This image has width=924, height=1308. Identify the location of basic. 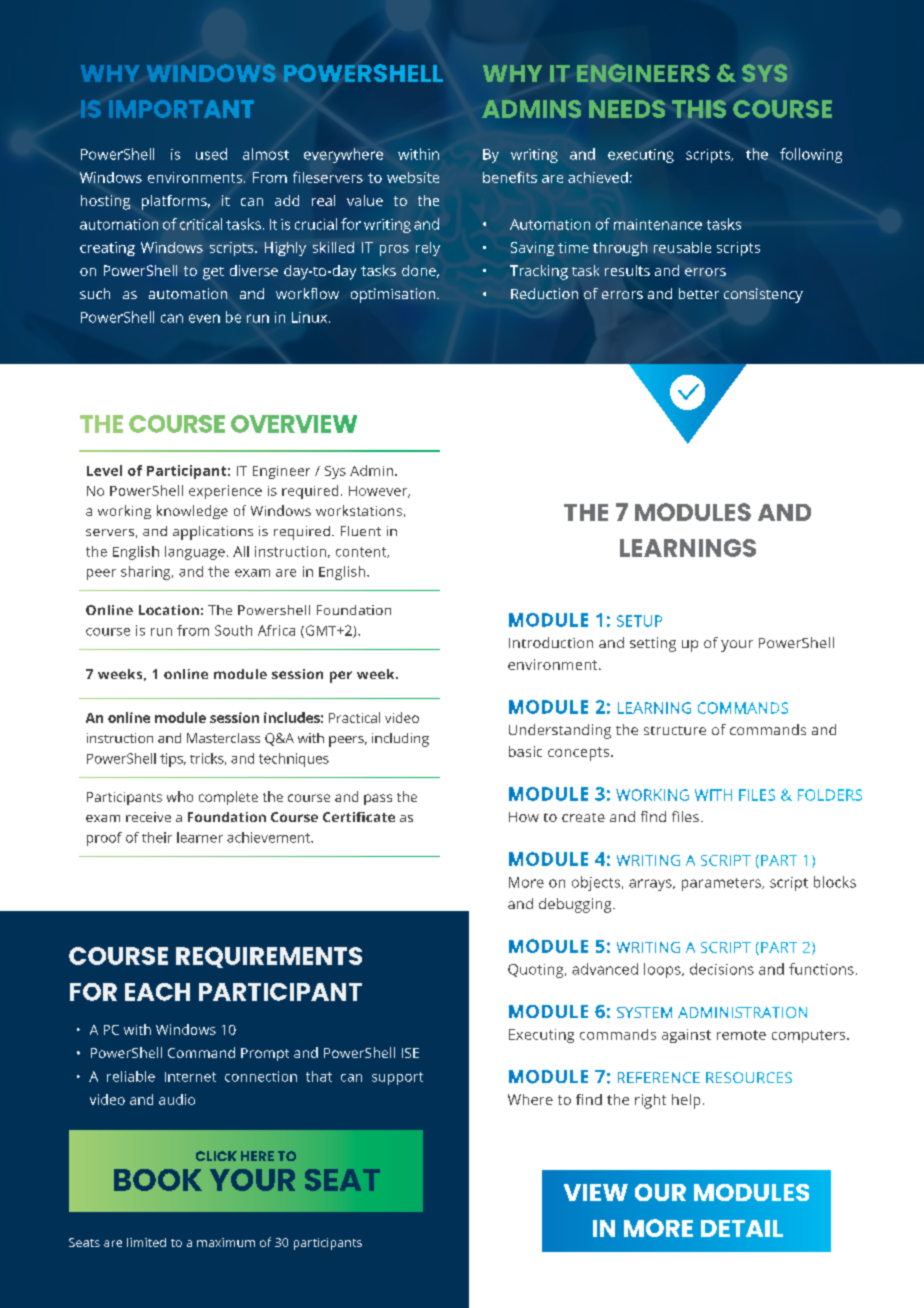
(525, 751).
